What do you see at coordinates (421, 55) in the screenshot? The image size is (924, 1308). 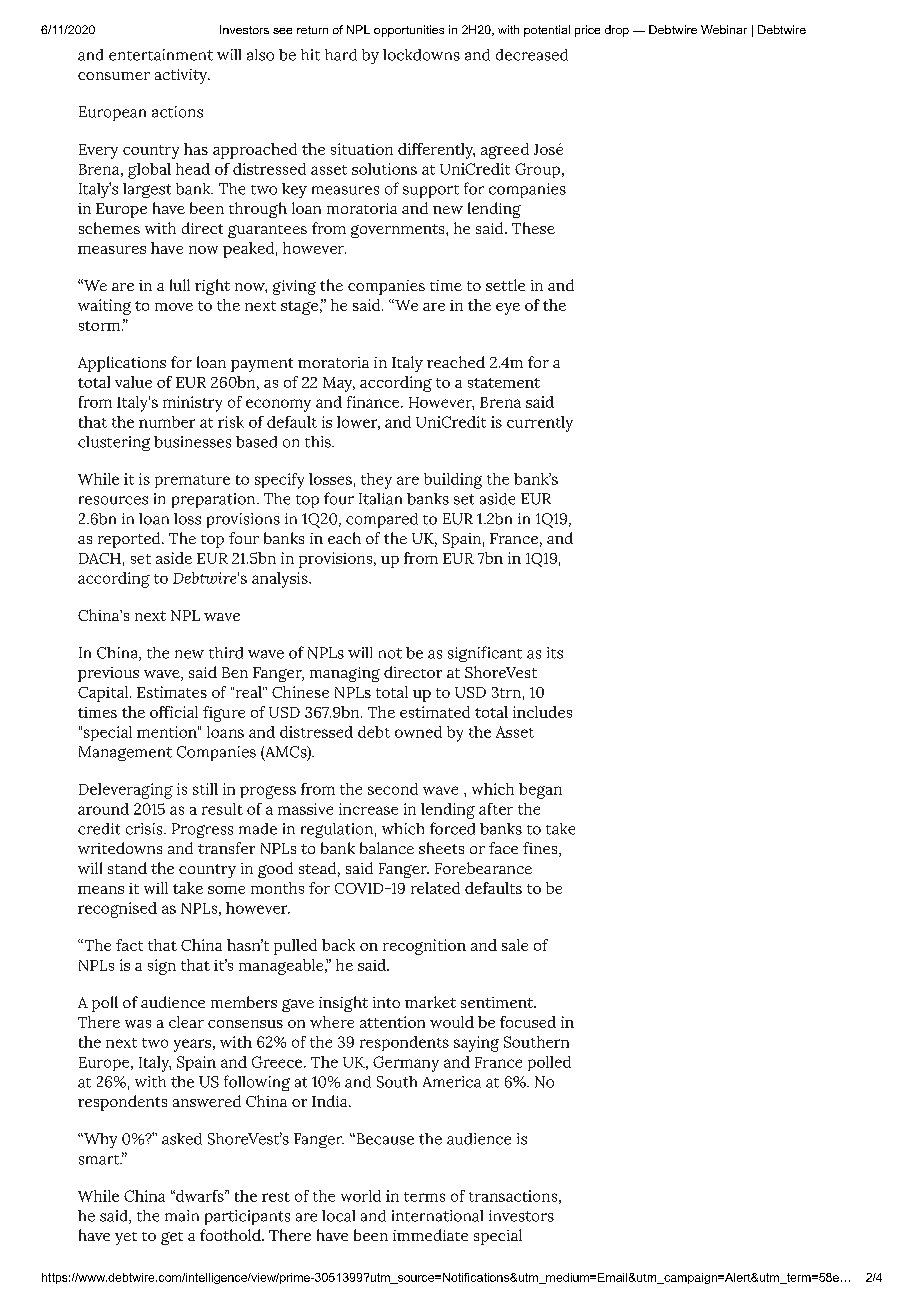 I see `lockdowns` at bounding box center [421, 55].
